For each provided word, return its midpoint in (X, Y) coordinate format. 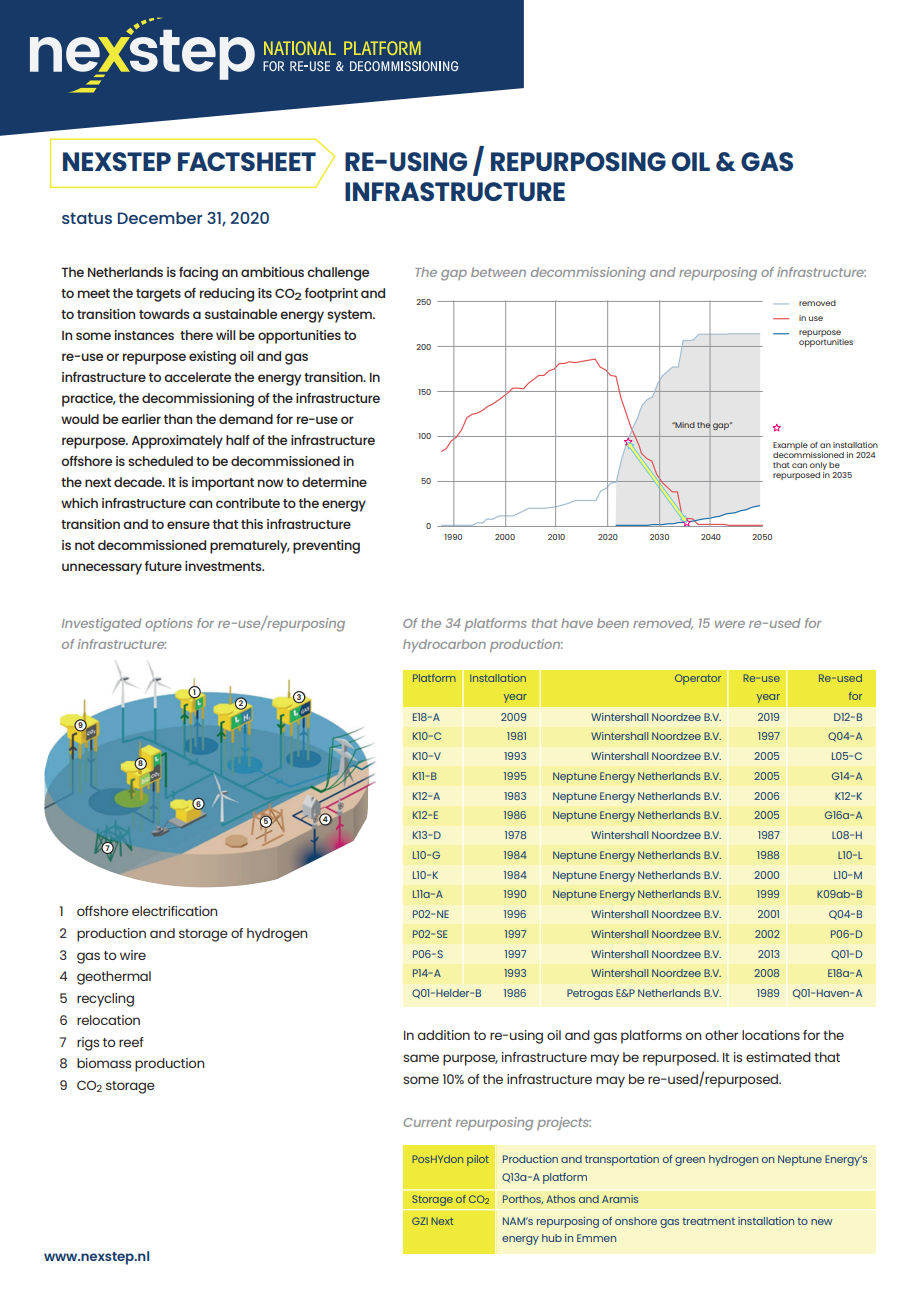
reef (131, 1042)
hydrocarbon (444, 645)
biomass (104, 1063)
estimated (778, 1057)
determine (334, 482)
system (350, 316)
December (160, 218)
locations (771, 1035)
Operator (698, 679)
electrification (174, 911)
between (498, 272)
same (421, 1058)
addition (444, 1035)
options (169, 624)
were (730, 624)
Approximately (177, 442)
